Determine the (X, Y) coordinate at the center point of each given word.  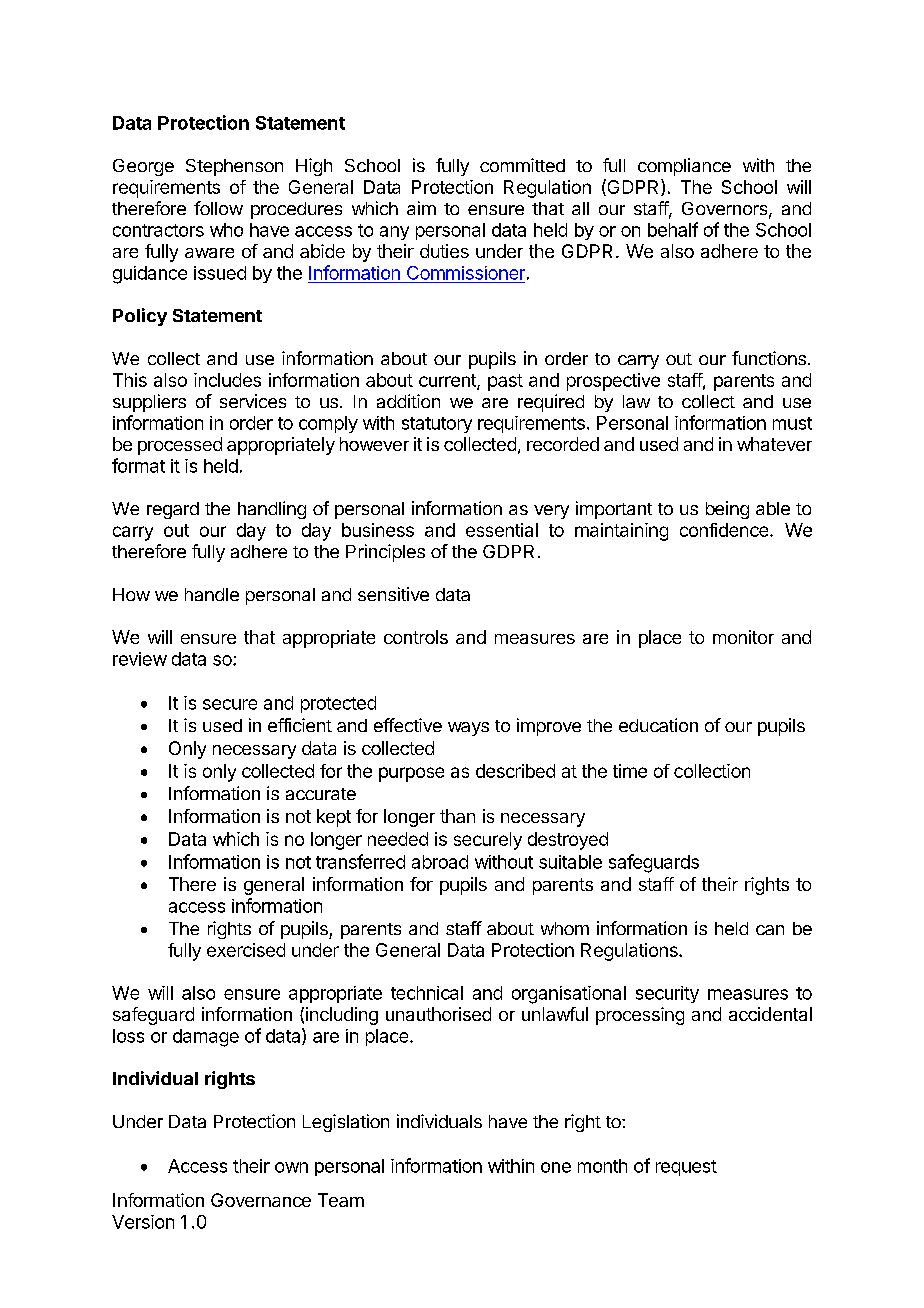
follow (218, 208)
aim (421, 208)
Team (341, 1200)
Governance (261, 1200)
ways (468, 729)
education (658, 725)
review (140, 659)
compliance (684, 167)
